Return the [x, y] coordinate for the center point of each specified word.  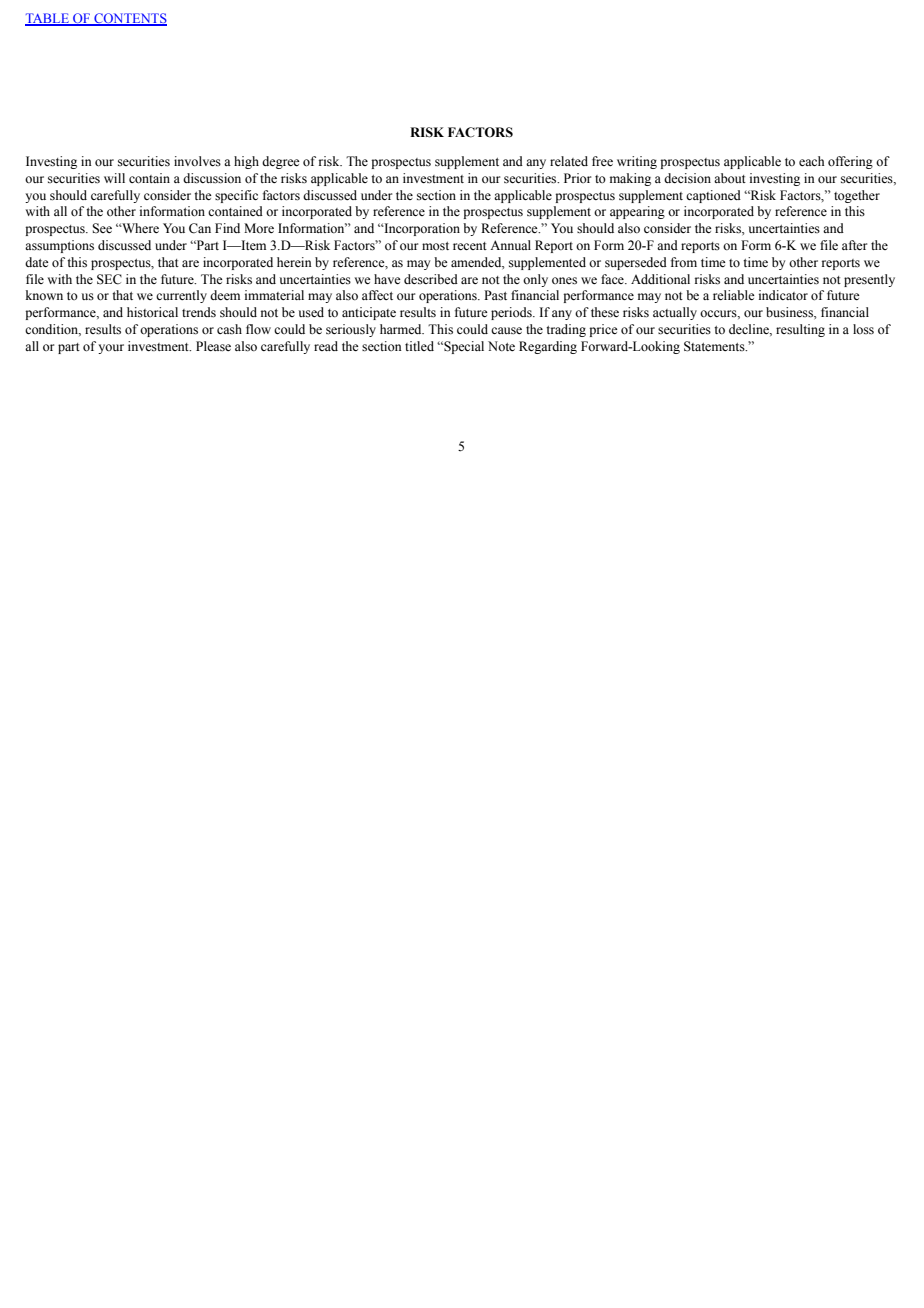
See [102, 228]
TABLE [48, 19]
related [569, 161]
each [811, 161]
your [111, 349]
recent [470, 246]
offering [850, 162]
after [854, 245]
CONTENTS [129, 19]
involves [197, 161]
